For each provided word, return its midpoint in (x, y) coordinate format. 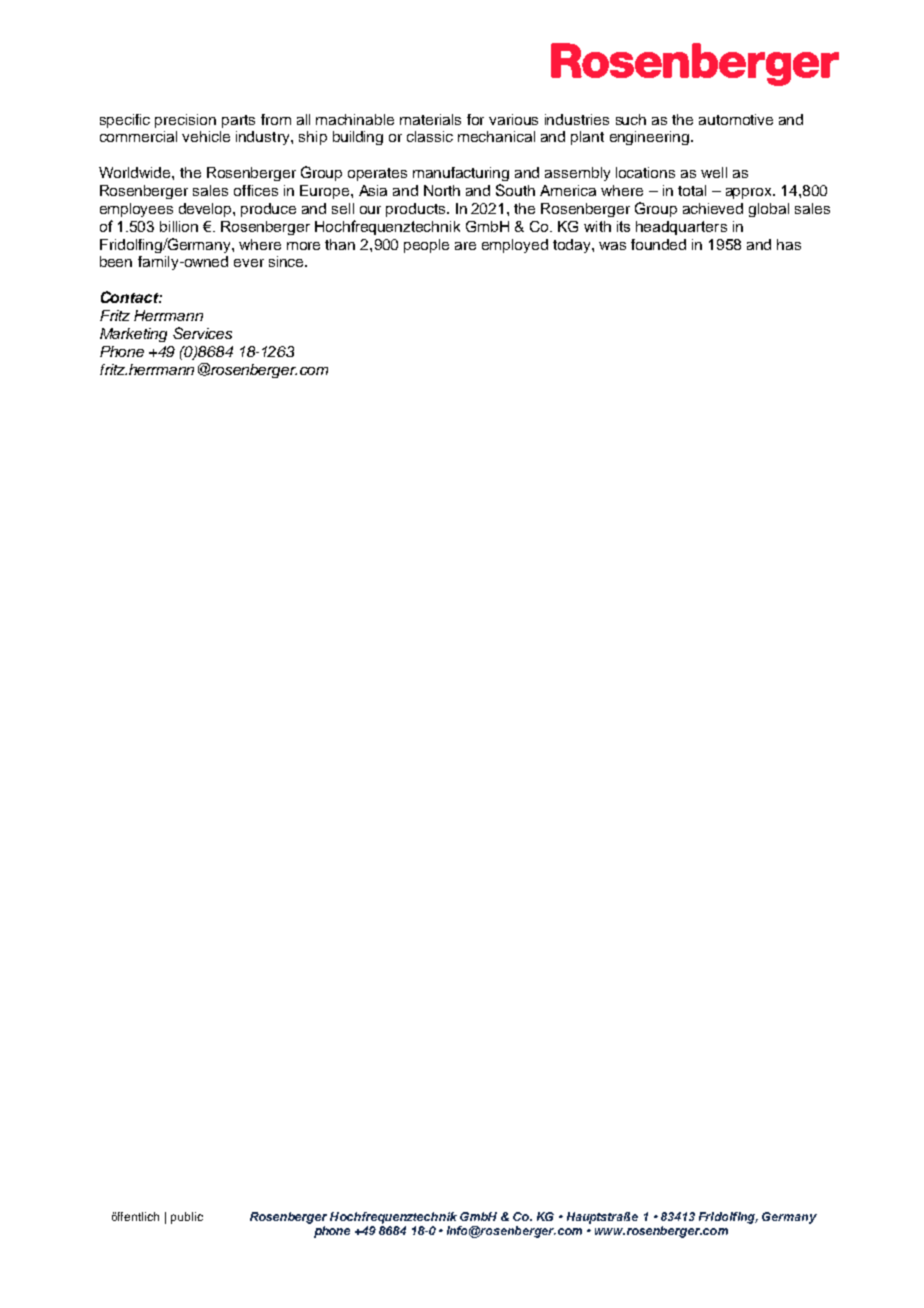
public (187, 1218)
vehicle (206, 136)
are (465, 246)
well (714, 172)
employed (515, 246)
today (573, 246)
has (789, 244)
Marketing (133, 335)
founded (658, 244)
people (426, 246)
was (612, 246)
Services (202, 333)
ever (249, 263)
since (287, 261)
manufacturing (461, 174)
